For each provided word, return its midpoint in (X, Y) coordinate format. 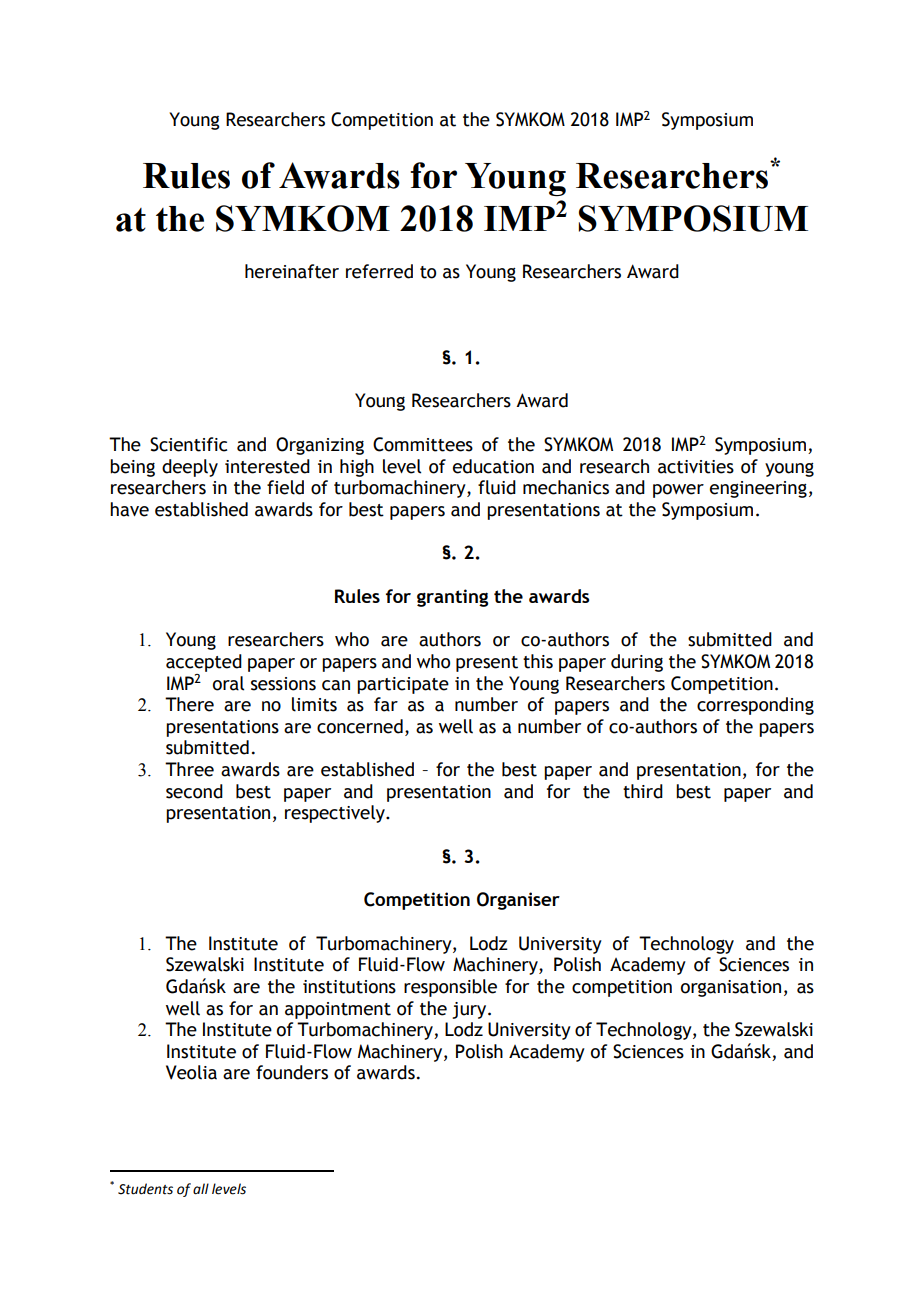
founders (292, 1072)
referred (379, 271)
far (386, 704)
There (189, 704)
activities (696, 467)
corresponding (755, 706)
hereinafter (292, 271)
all (201, 1189)
